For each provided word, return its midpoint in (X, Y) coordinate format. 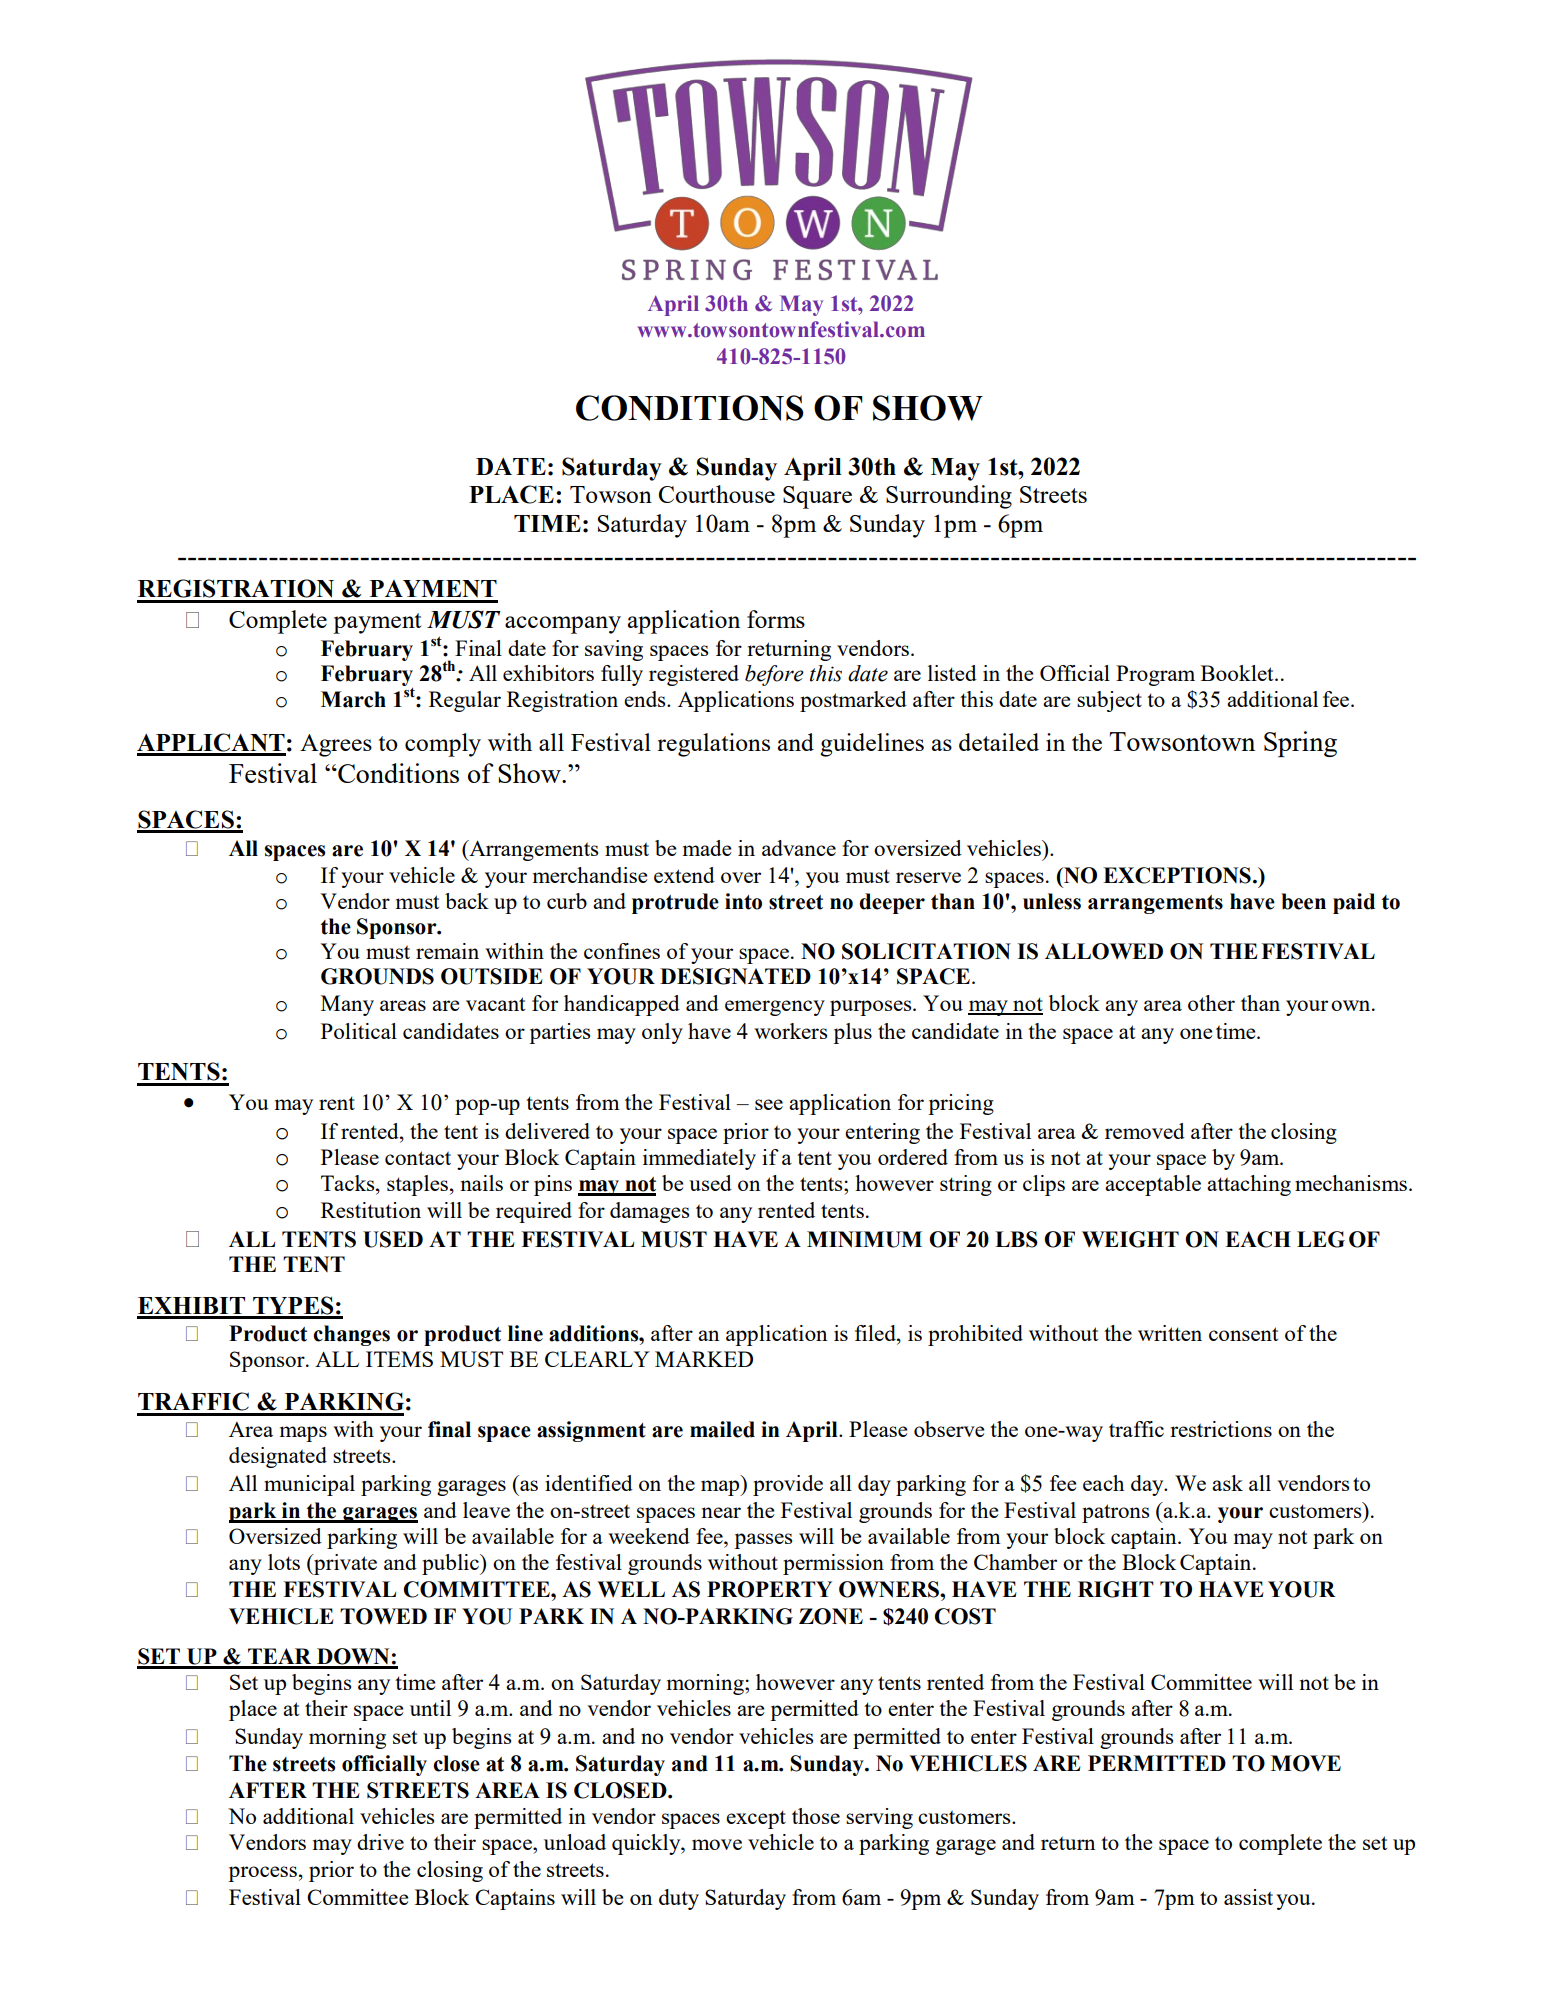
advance (799, 848)
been (1303, 901)
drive (380, 1842)
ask (1227, 1483)
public (451, 1564)
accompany (563, 625)
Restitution (371, 1210)
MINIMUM (864, 1239)
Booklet (1238, 673)
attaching (1249, 1185)
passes (763, 1541)
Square (817, 497)
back (467, 901)
